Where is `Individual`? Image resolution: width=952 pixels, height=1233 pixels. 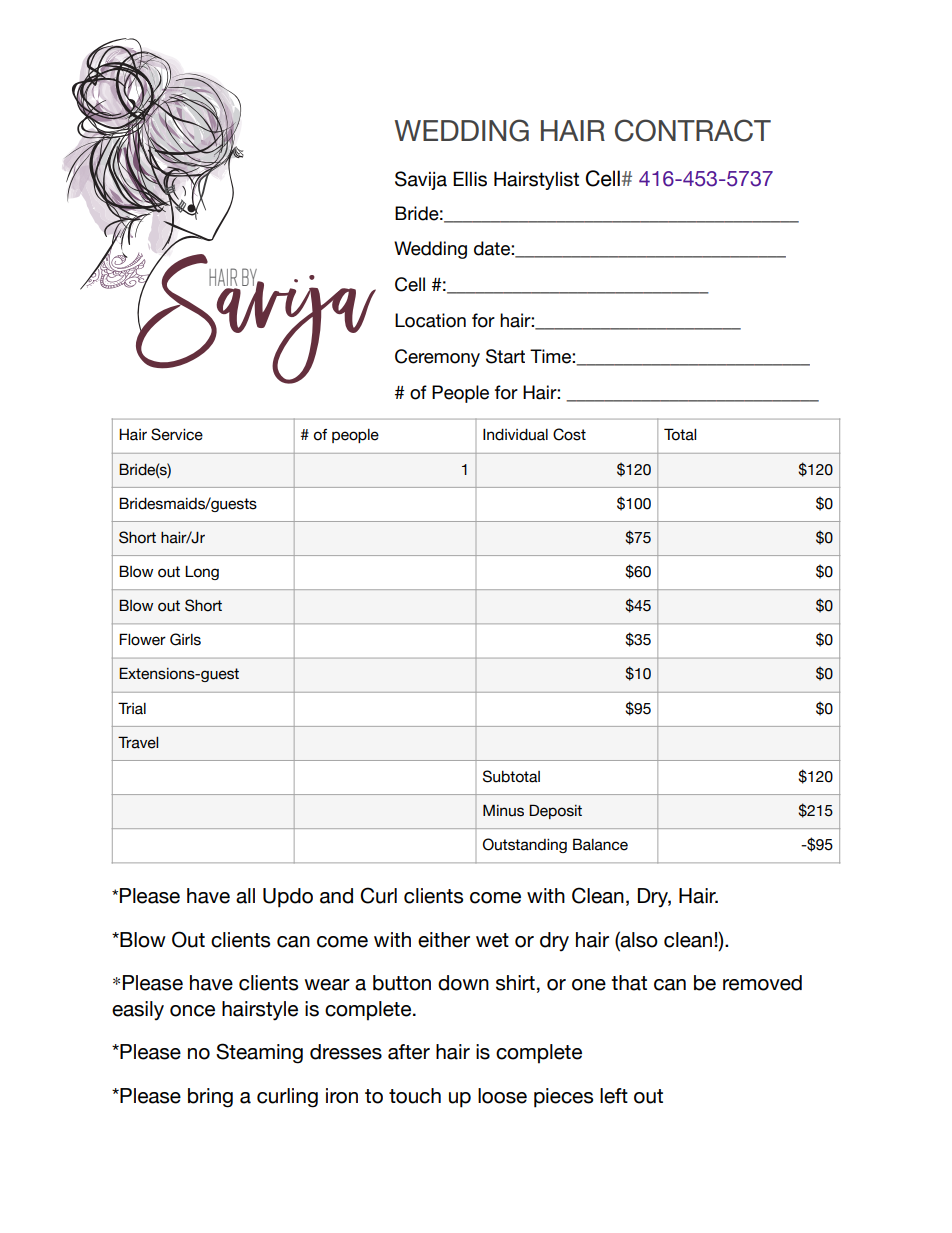
Individual is located at coordinates (515, 434).
